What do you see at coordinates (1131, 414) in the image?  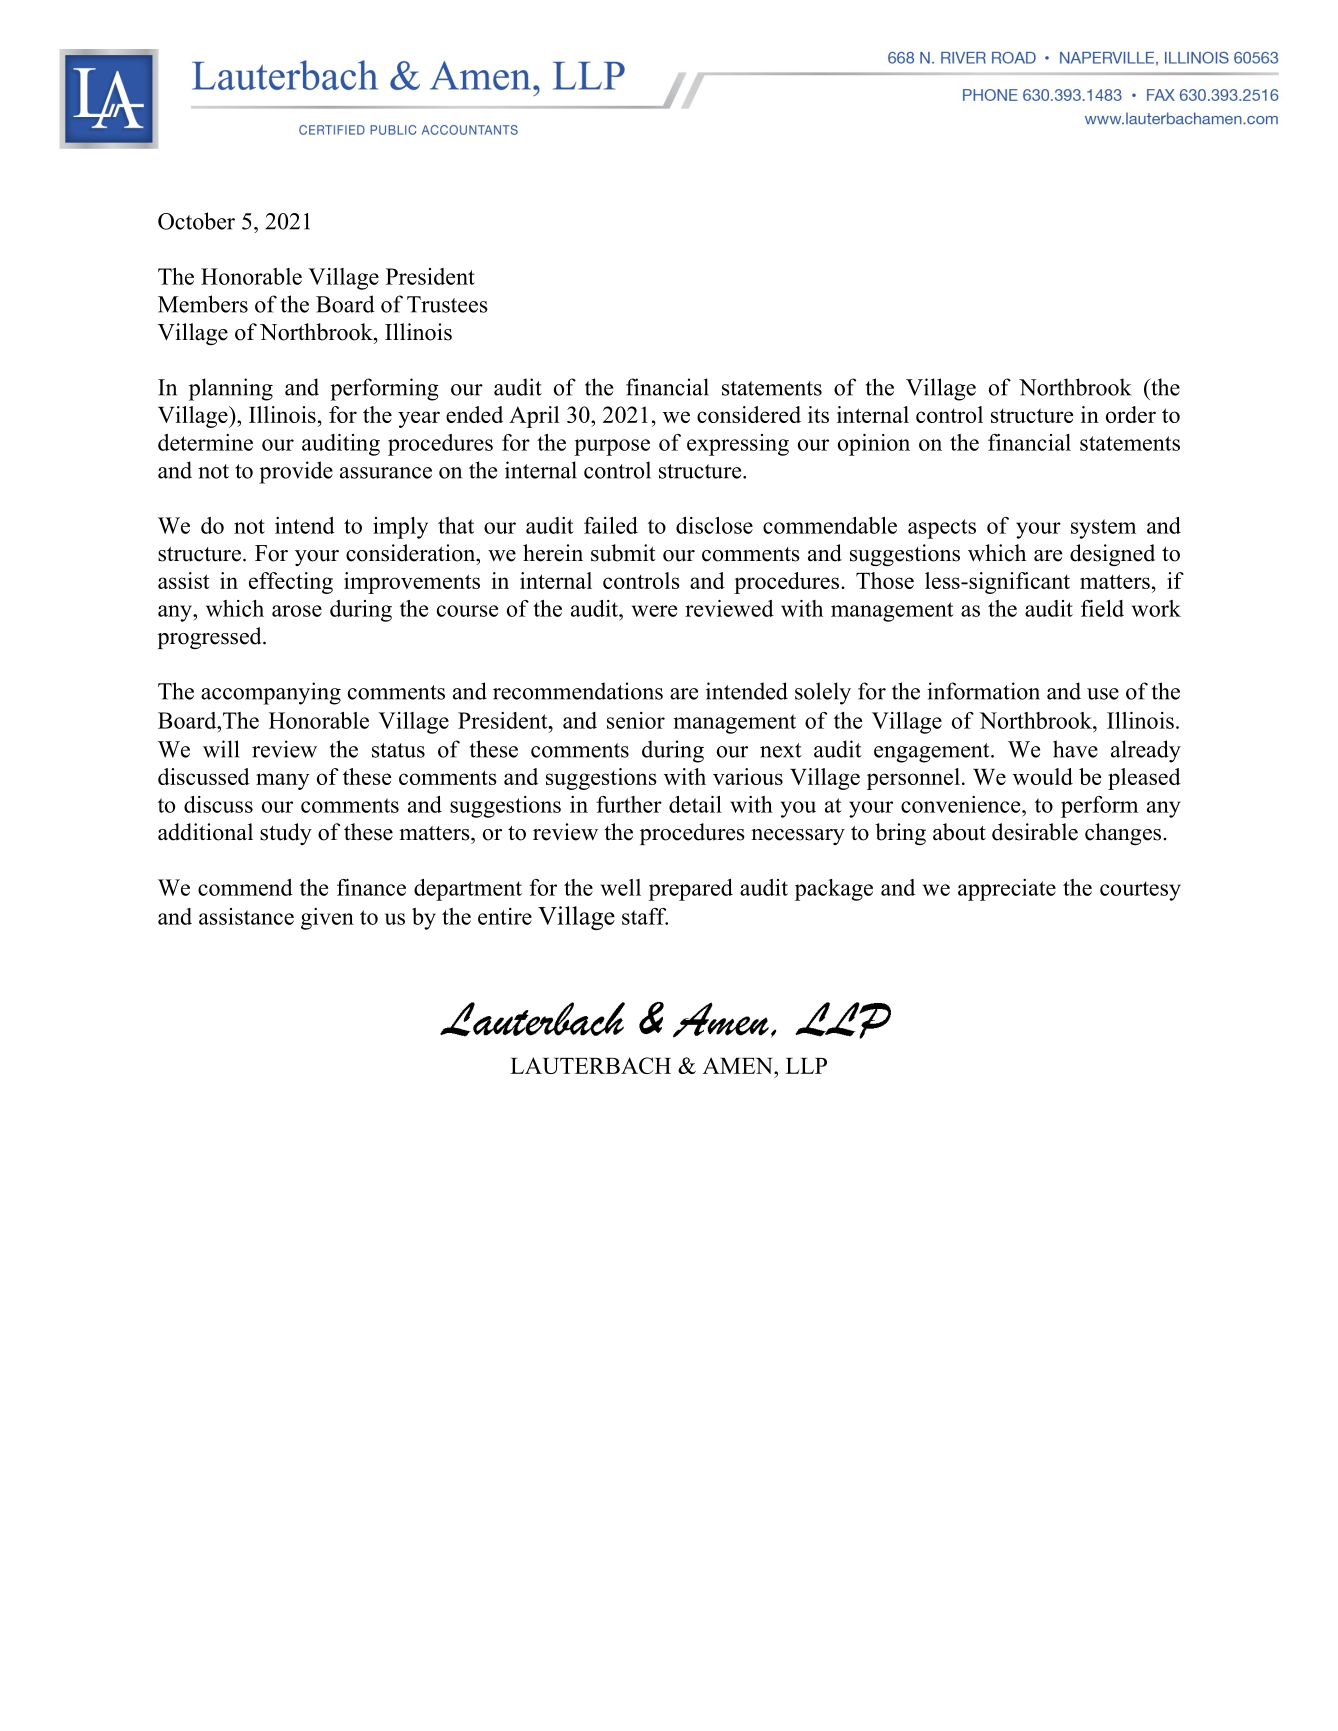 I see `order` at bounding box center [1131, 414].
